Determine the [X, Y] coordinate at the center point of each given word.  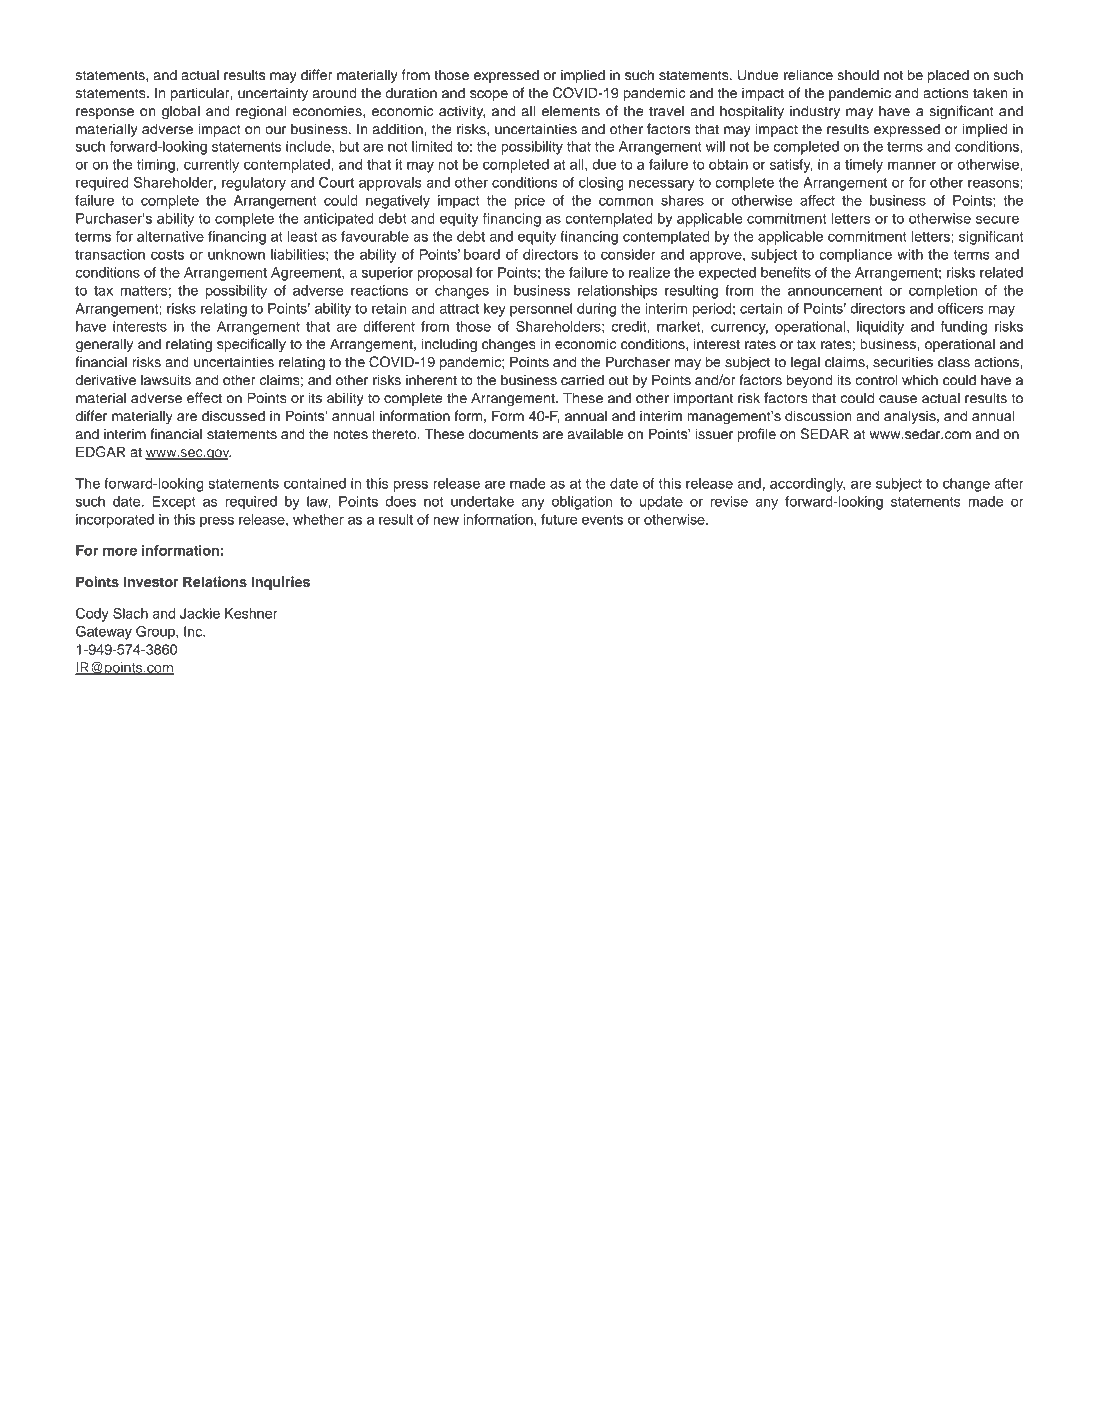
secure [997, 219]
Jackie [200, 613]
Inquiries [280, 583]
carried [582, 380]
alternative [170, 236]
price [530, 202]
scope [489, 95]
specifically [251, 345]
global [181, 112]
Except [174, 503]
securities [903, 362]
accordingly [807, 485]
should [858, 75]
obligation [582, 503]
